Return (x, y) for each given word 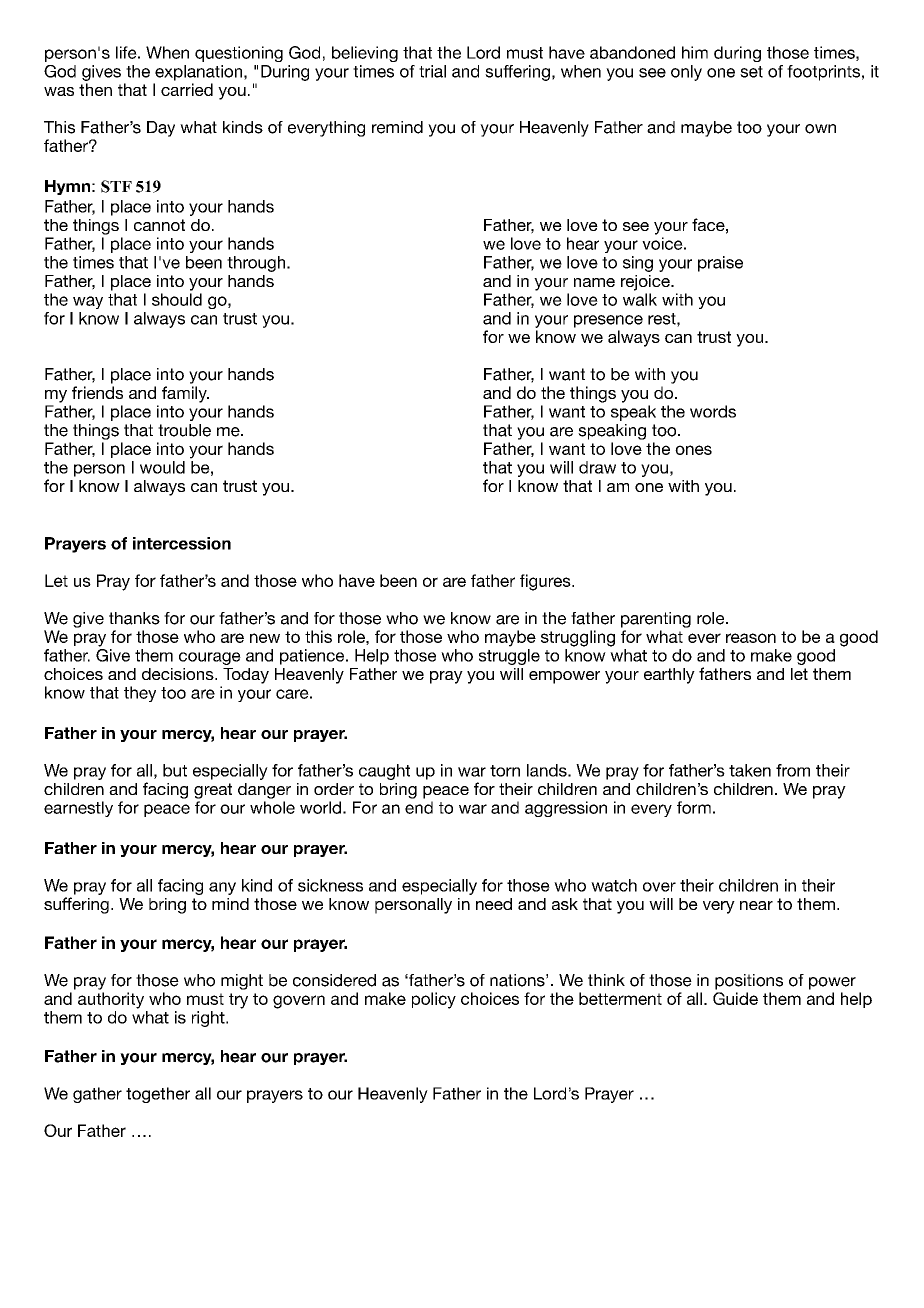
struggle (509, 657)
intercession (182, 543)
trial (432, 71)
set (751, 72)
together (158, 1095)
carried (187, 89)
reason (751, 638)
